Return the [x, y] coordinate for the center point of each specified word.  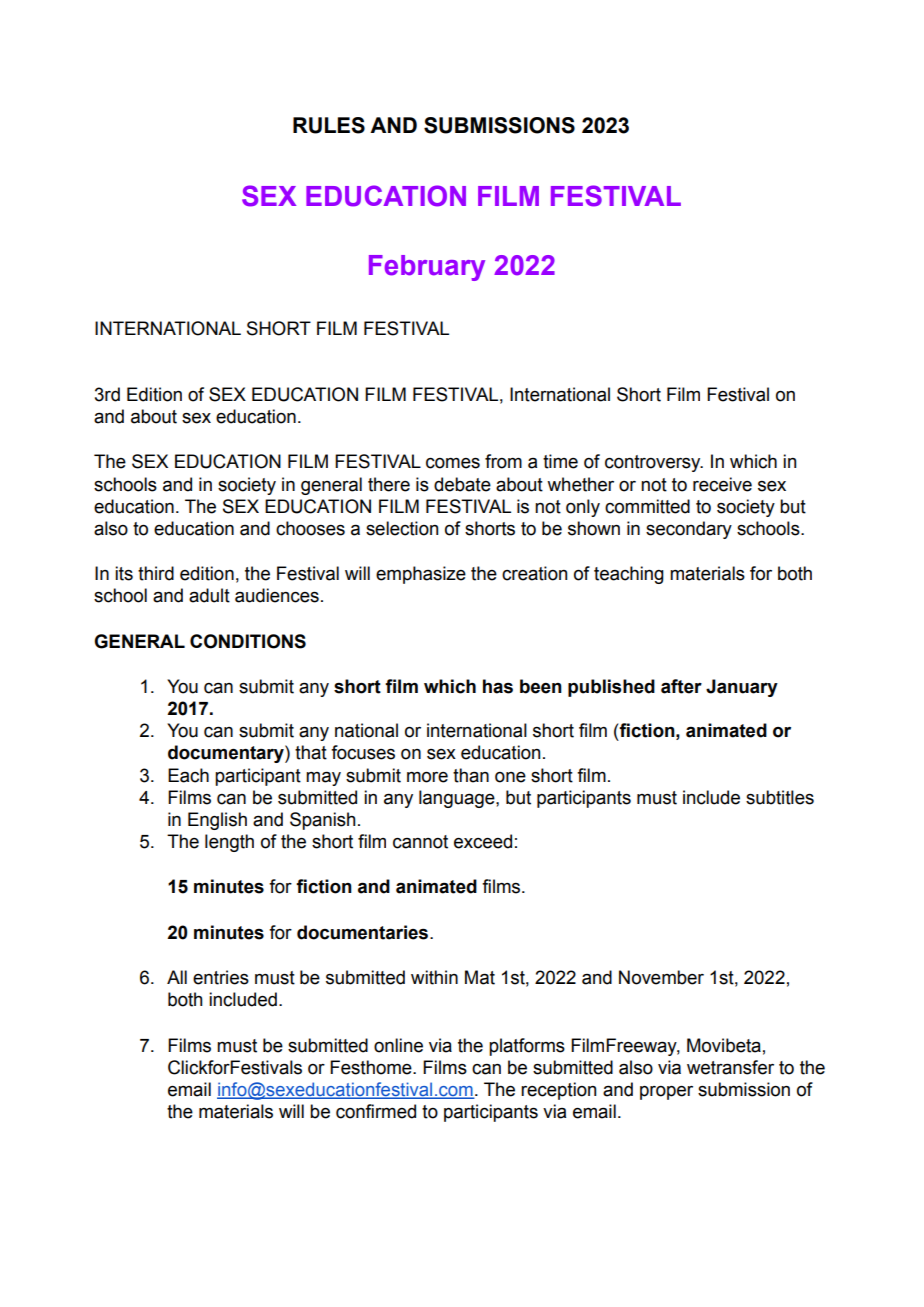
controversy [654, 463]
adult [209, 595]
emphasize [421, 575]
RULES [329, 125]
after [681, 686]
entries [221, 977]
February [427, 268]
